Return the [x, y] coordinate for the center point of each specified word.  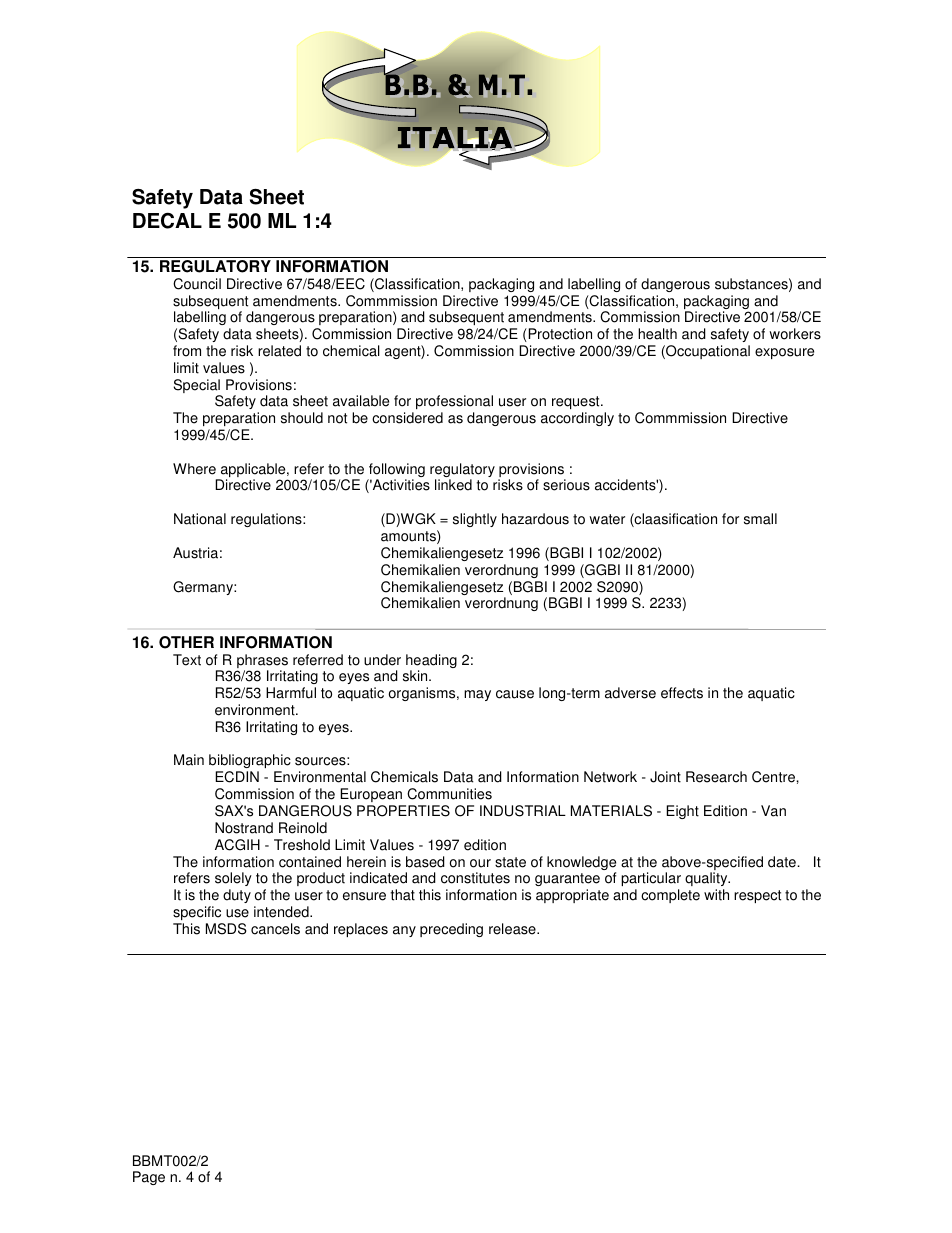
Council [197, 284]
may [477, 695]
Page [149, 1178]
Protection [559, 335]
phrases [262, 662]
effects [682, 693]
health [657, 334]
